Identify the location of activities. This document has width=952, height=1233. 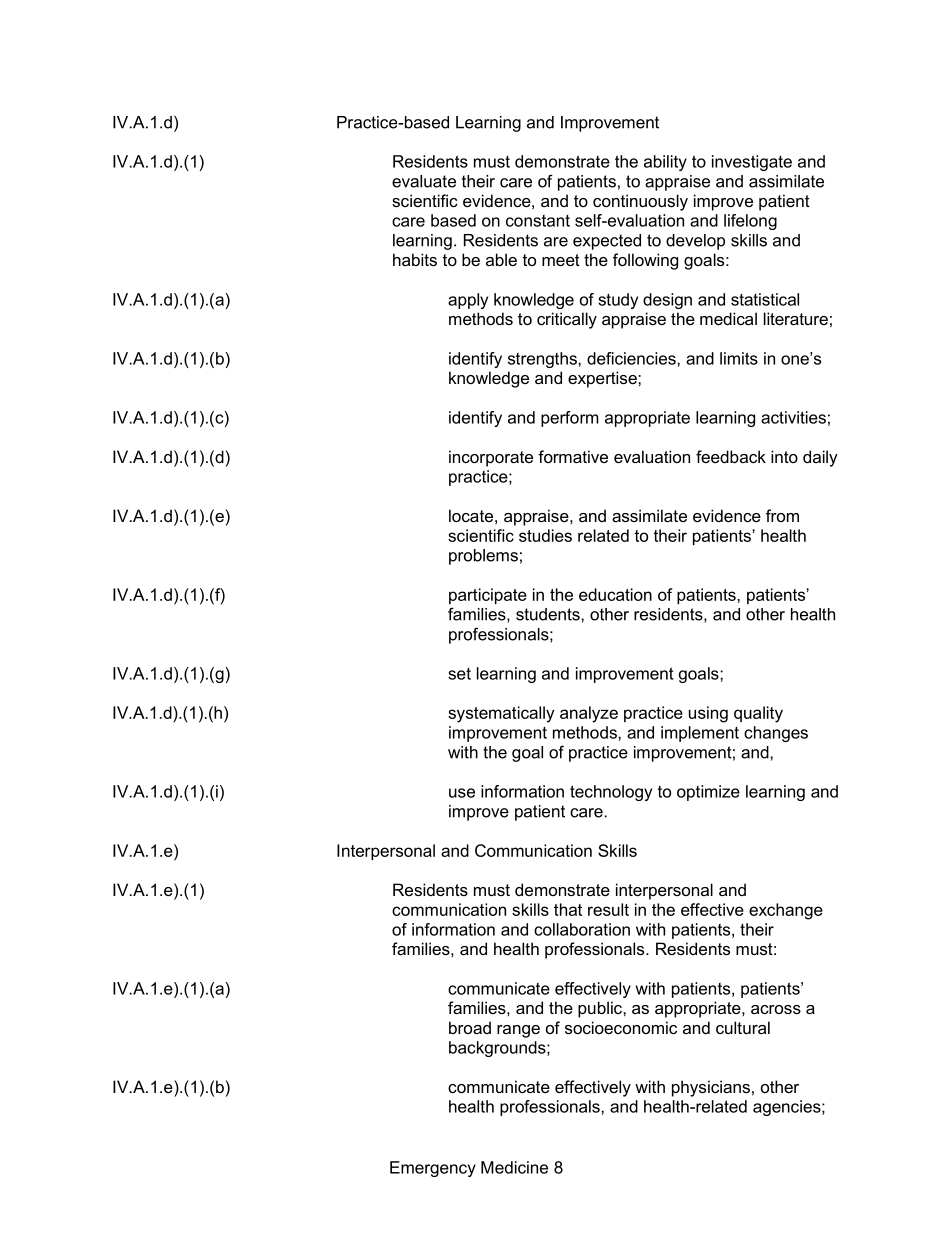
(793, 417).
